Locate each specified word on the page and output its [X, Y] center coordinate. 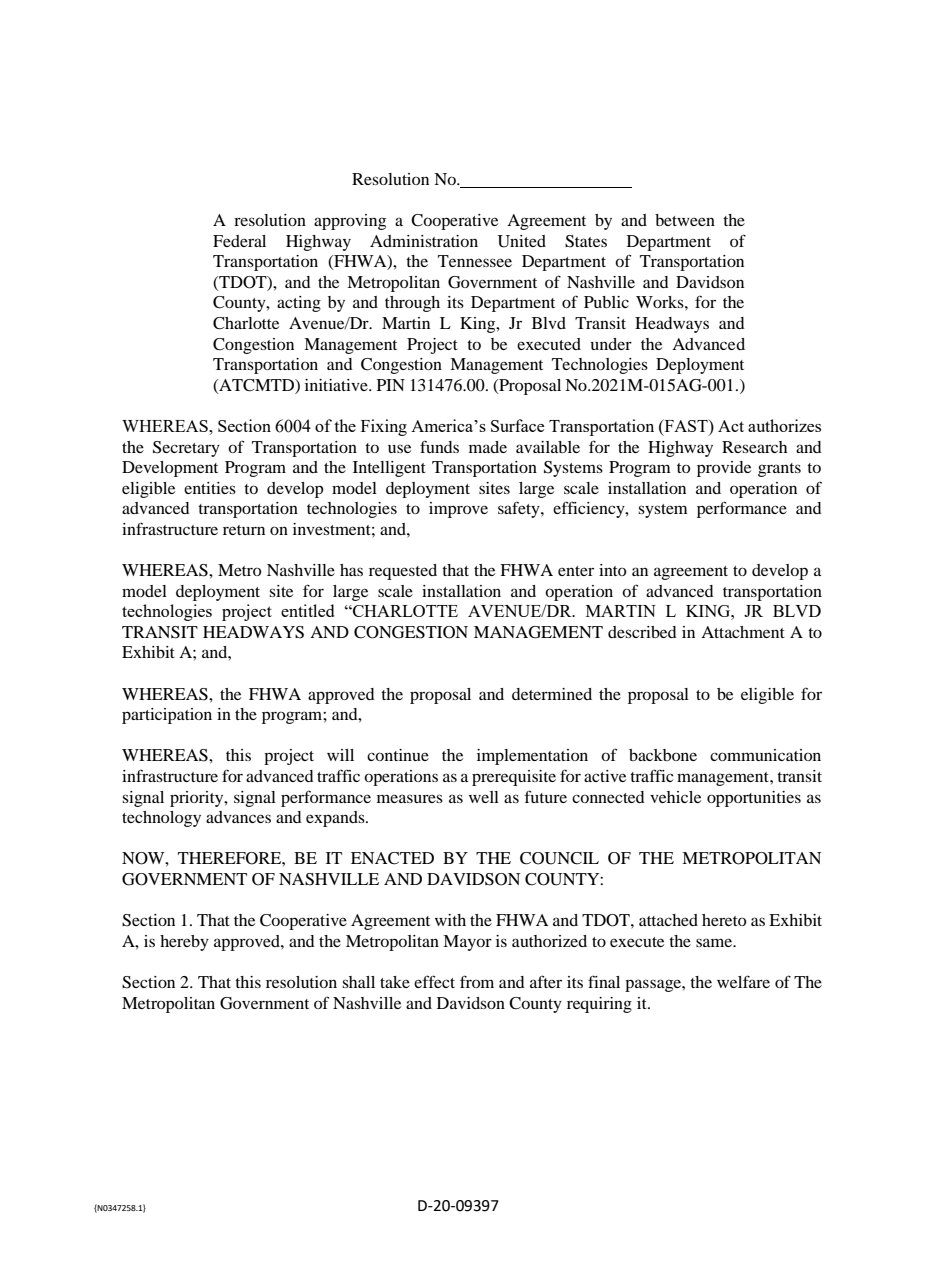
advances [238, 817]
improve [458, 510]
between [685, 220]
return [244, 530]
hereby [184, 943]
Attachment [743, 632]
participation [167, 716]
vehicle [675, 797]
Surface [517, 425]
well [484, 797]
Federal [239, 241]
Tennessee [475, 261]
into [612, 570]
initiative [337, 385]
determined [552, 694]
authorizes [784, 425]
